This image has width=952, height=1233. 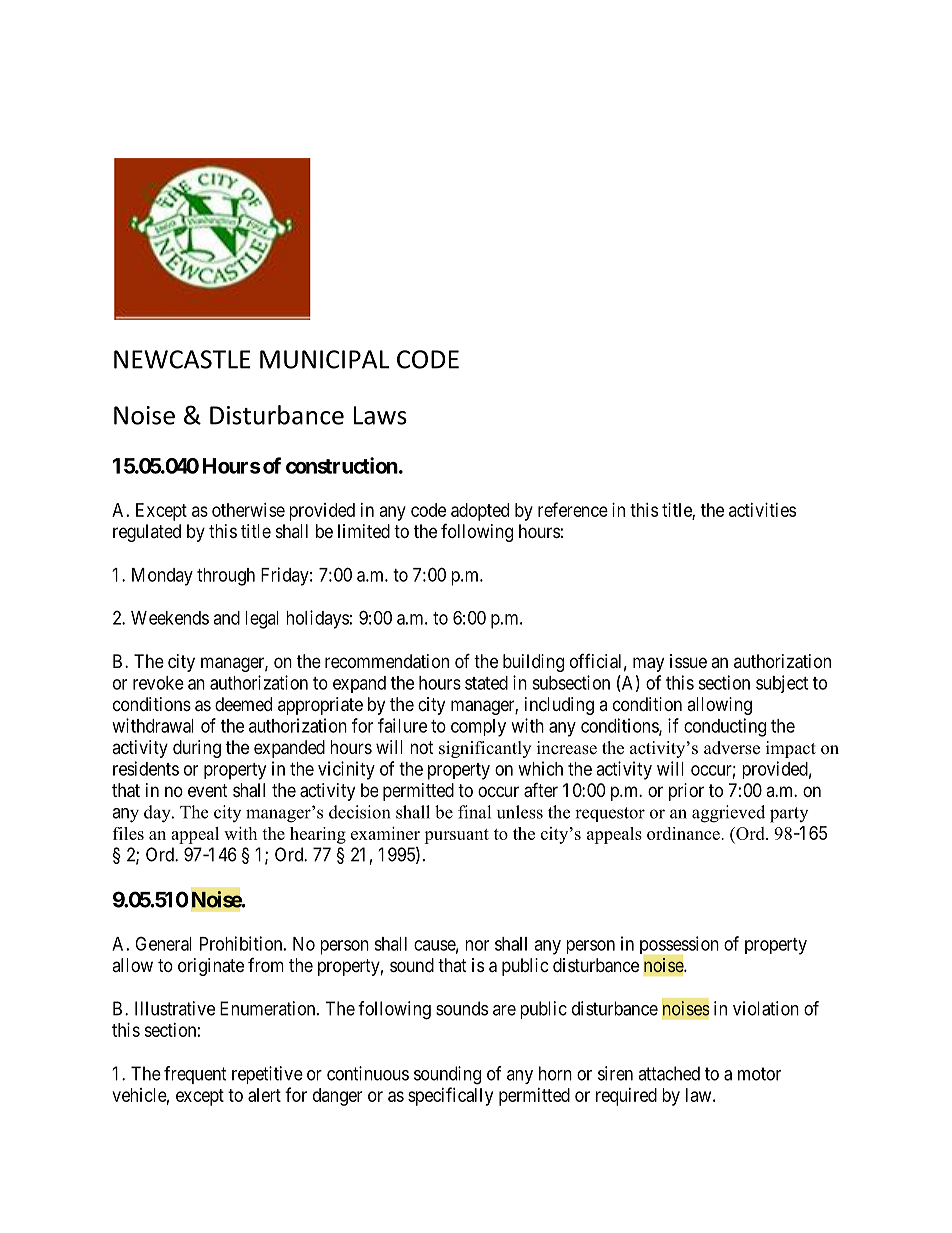 What do you see at coordinates (762, 510) in the image?
I see `activities` at bounding box center [762, 510].
